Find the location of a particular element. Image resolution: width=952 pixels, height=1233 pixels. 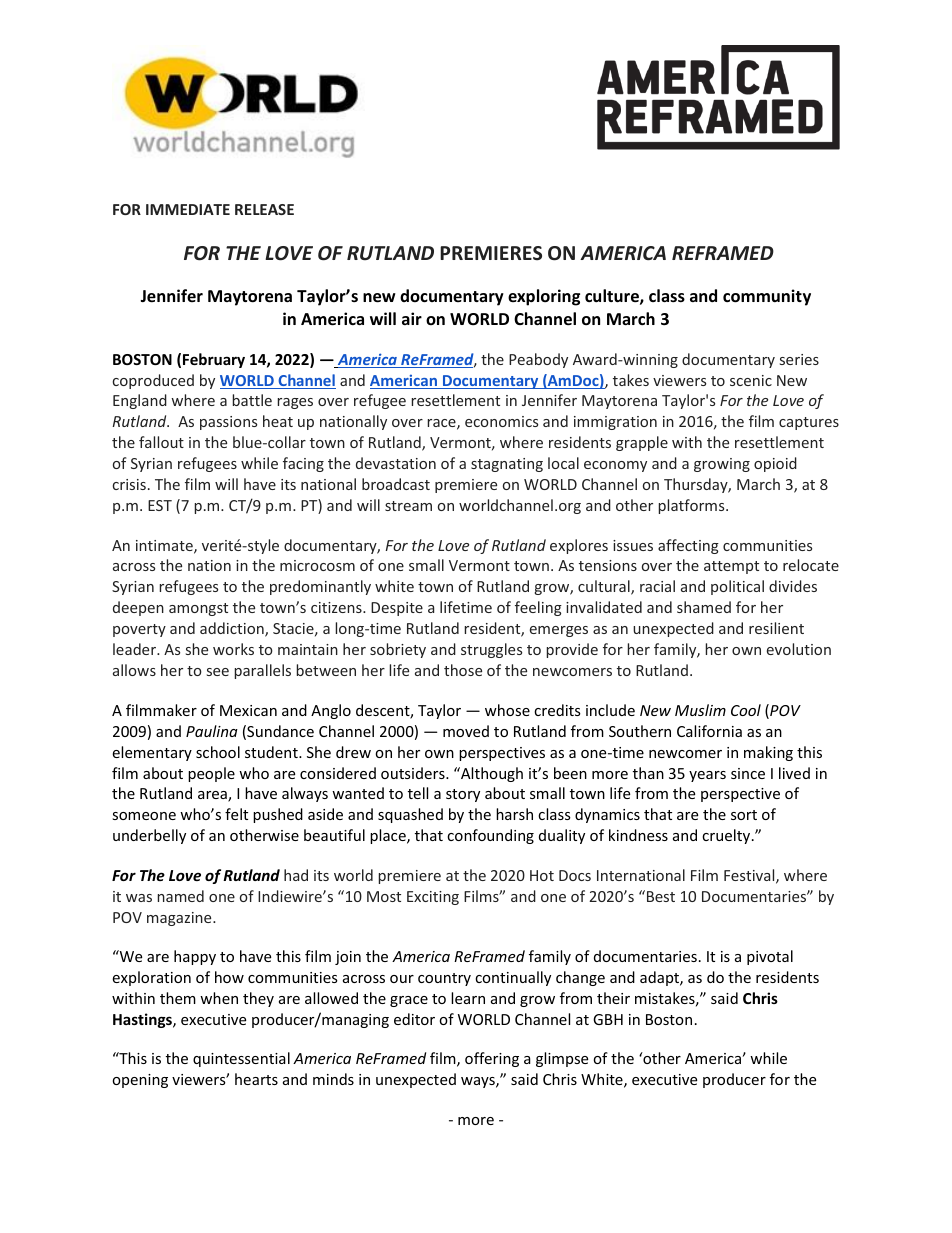

felt is located at coordinates (236, 814).
